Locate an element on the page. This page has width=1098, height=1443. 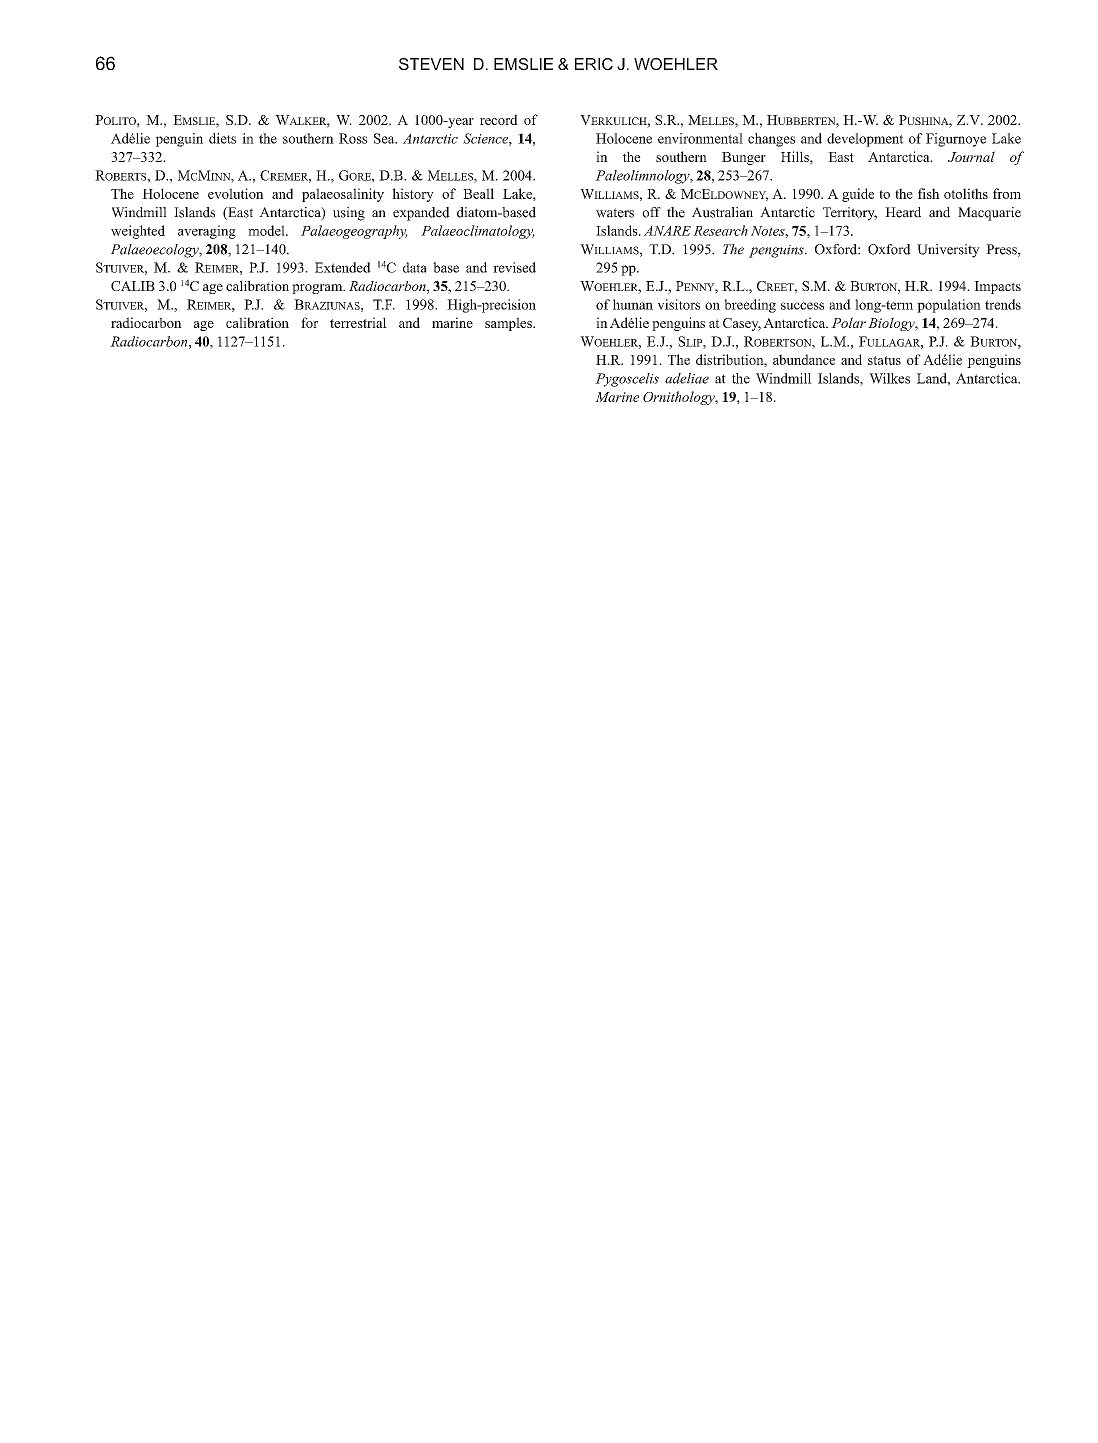
Extended is located at coordinates (343, 267).
